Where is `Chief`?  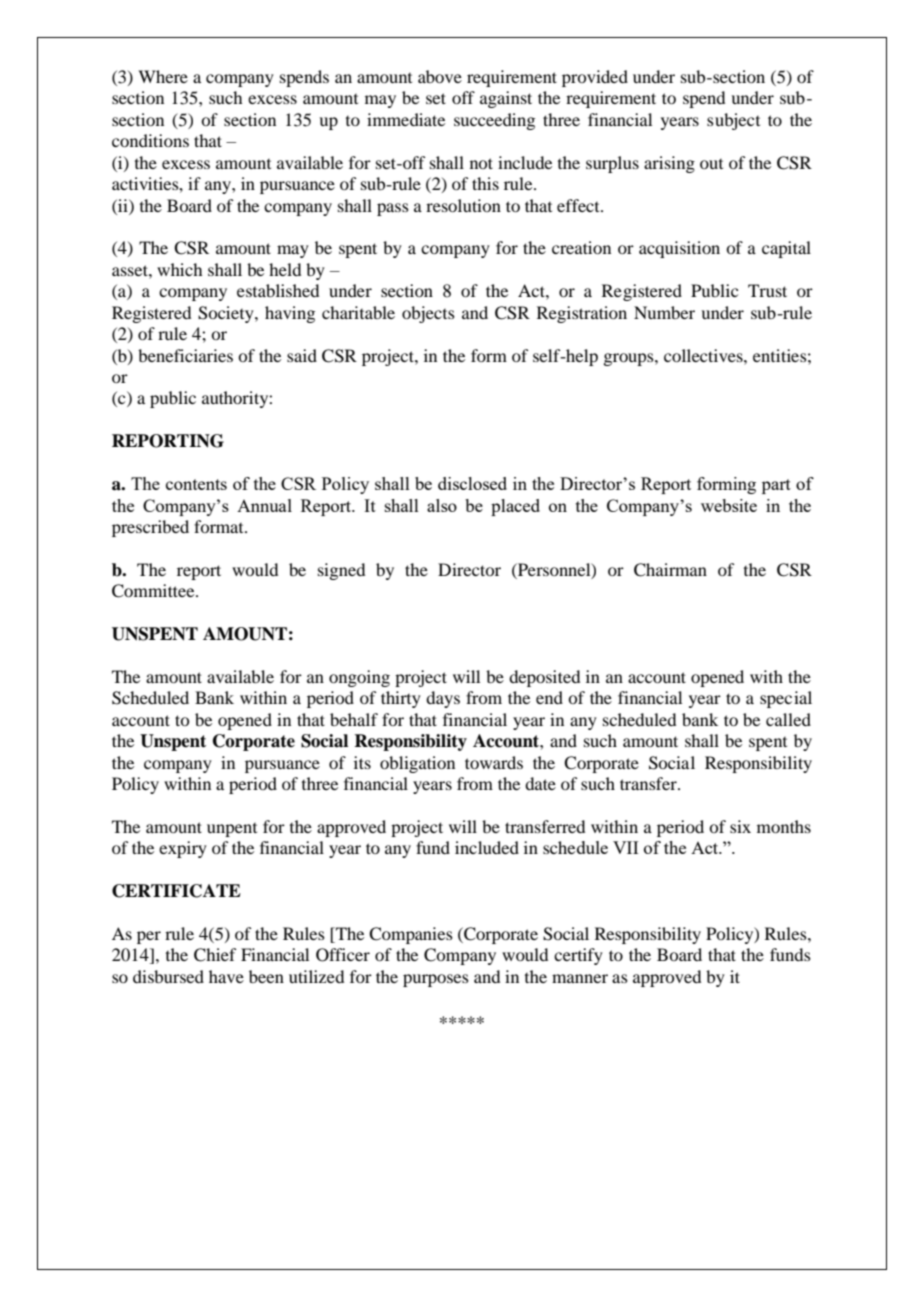
Chief is located at coordinates (215, 955).
